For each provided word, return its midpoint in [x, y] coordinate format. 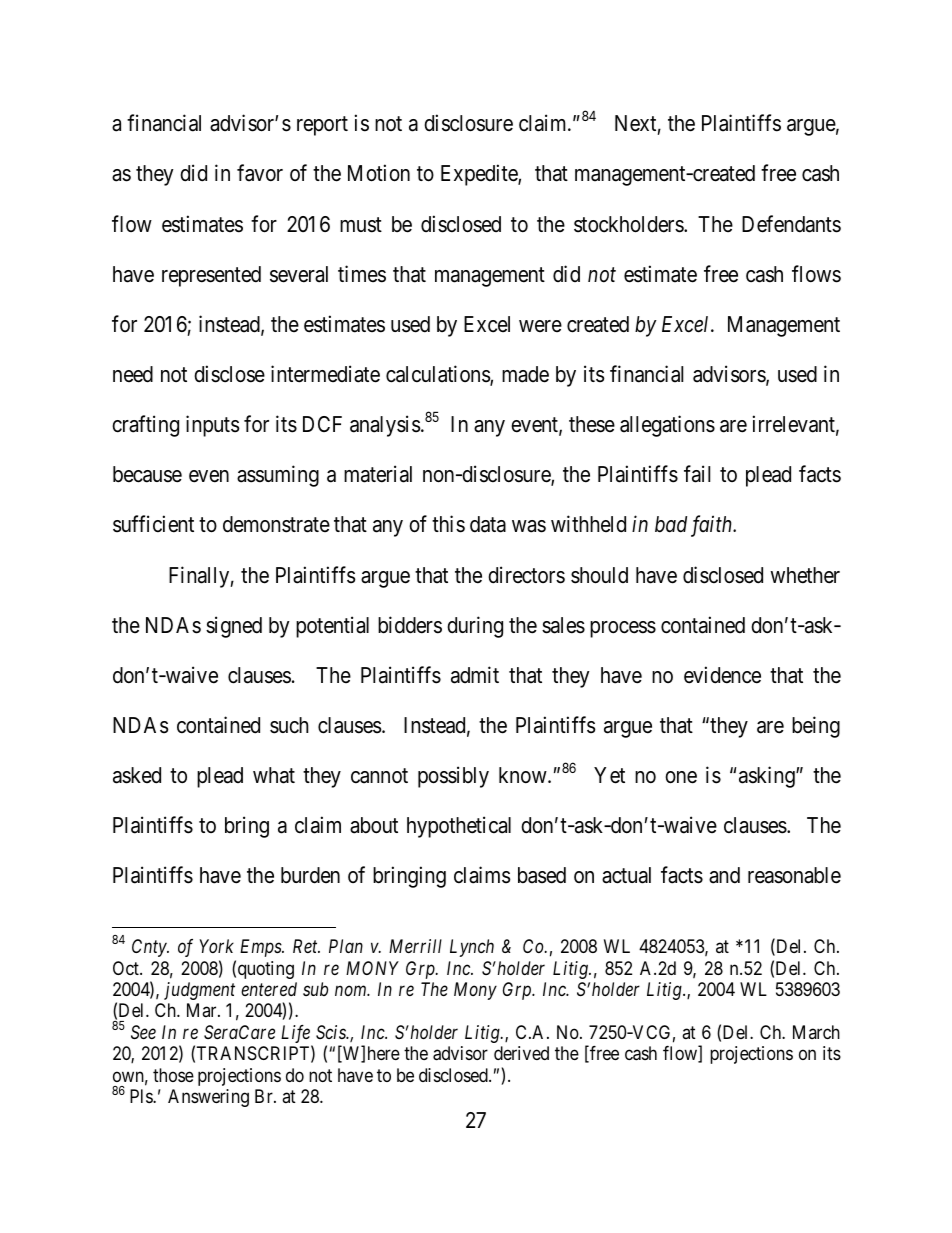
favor [260, 173]
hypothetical [459, 827]
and [724, 875]
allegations [667, 426]
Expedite [480, 175]
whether [805, 575]
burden [310, 875]
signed [234, 627]
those [173, 1075]
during [475, 627]
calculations [438, 375]
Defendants [791, 224]
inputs [213, 426]
